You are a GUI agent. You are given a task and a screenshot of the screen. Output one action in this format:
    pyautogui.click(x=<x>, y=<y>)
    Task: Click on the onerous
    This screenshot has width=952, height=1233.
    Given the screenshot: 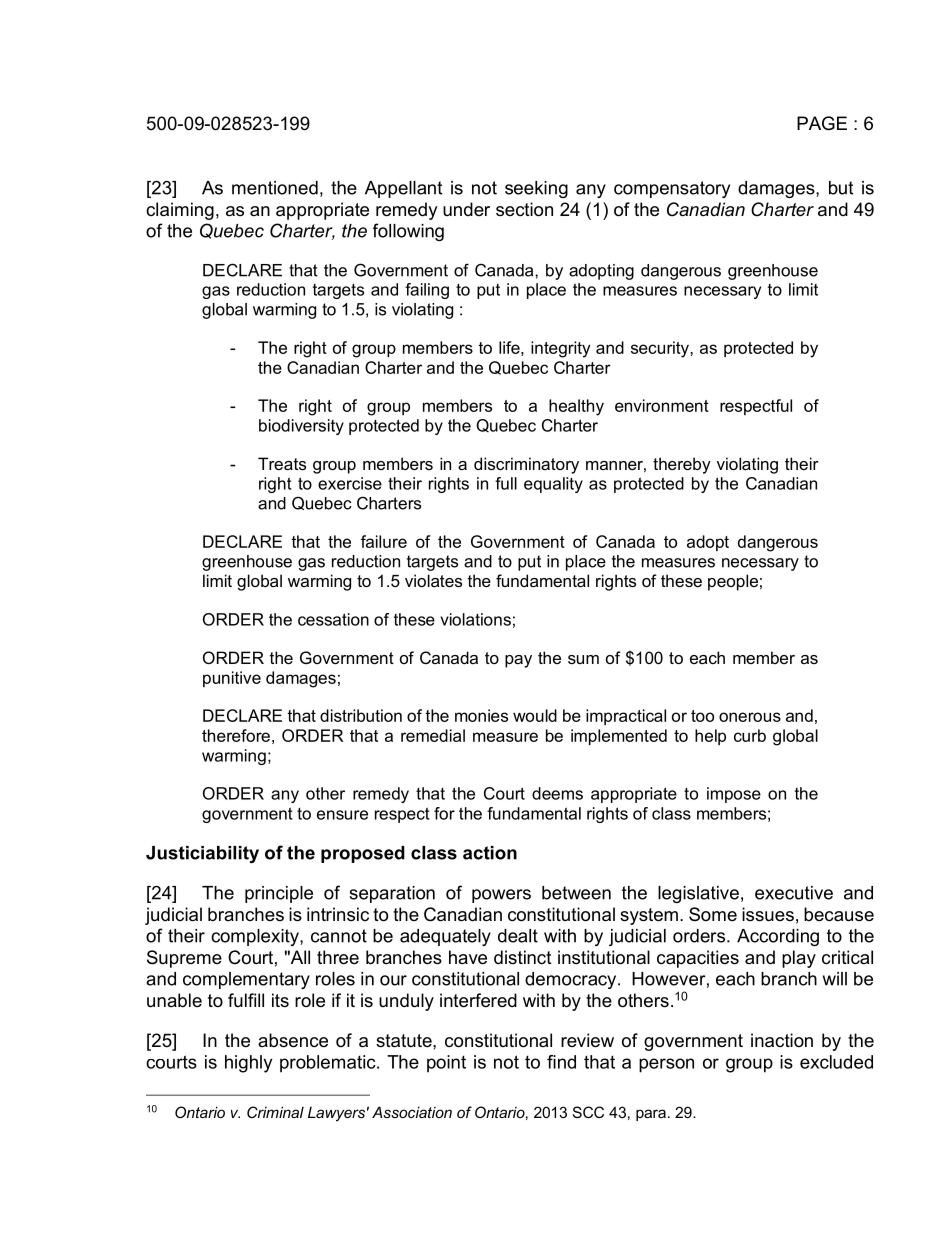 What is the action you would take?
    pyautogui.click(x=750, y=717)
